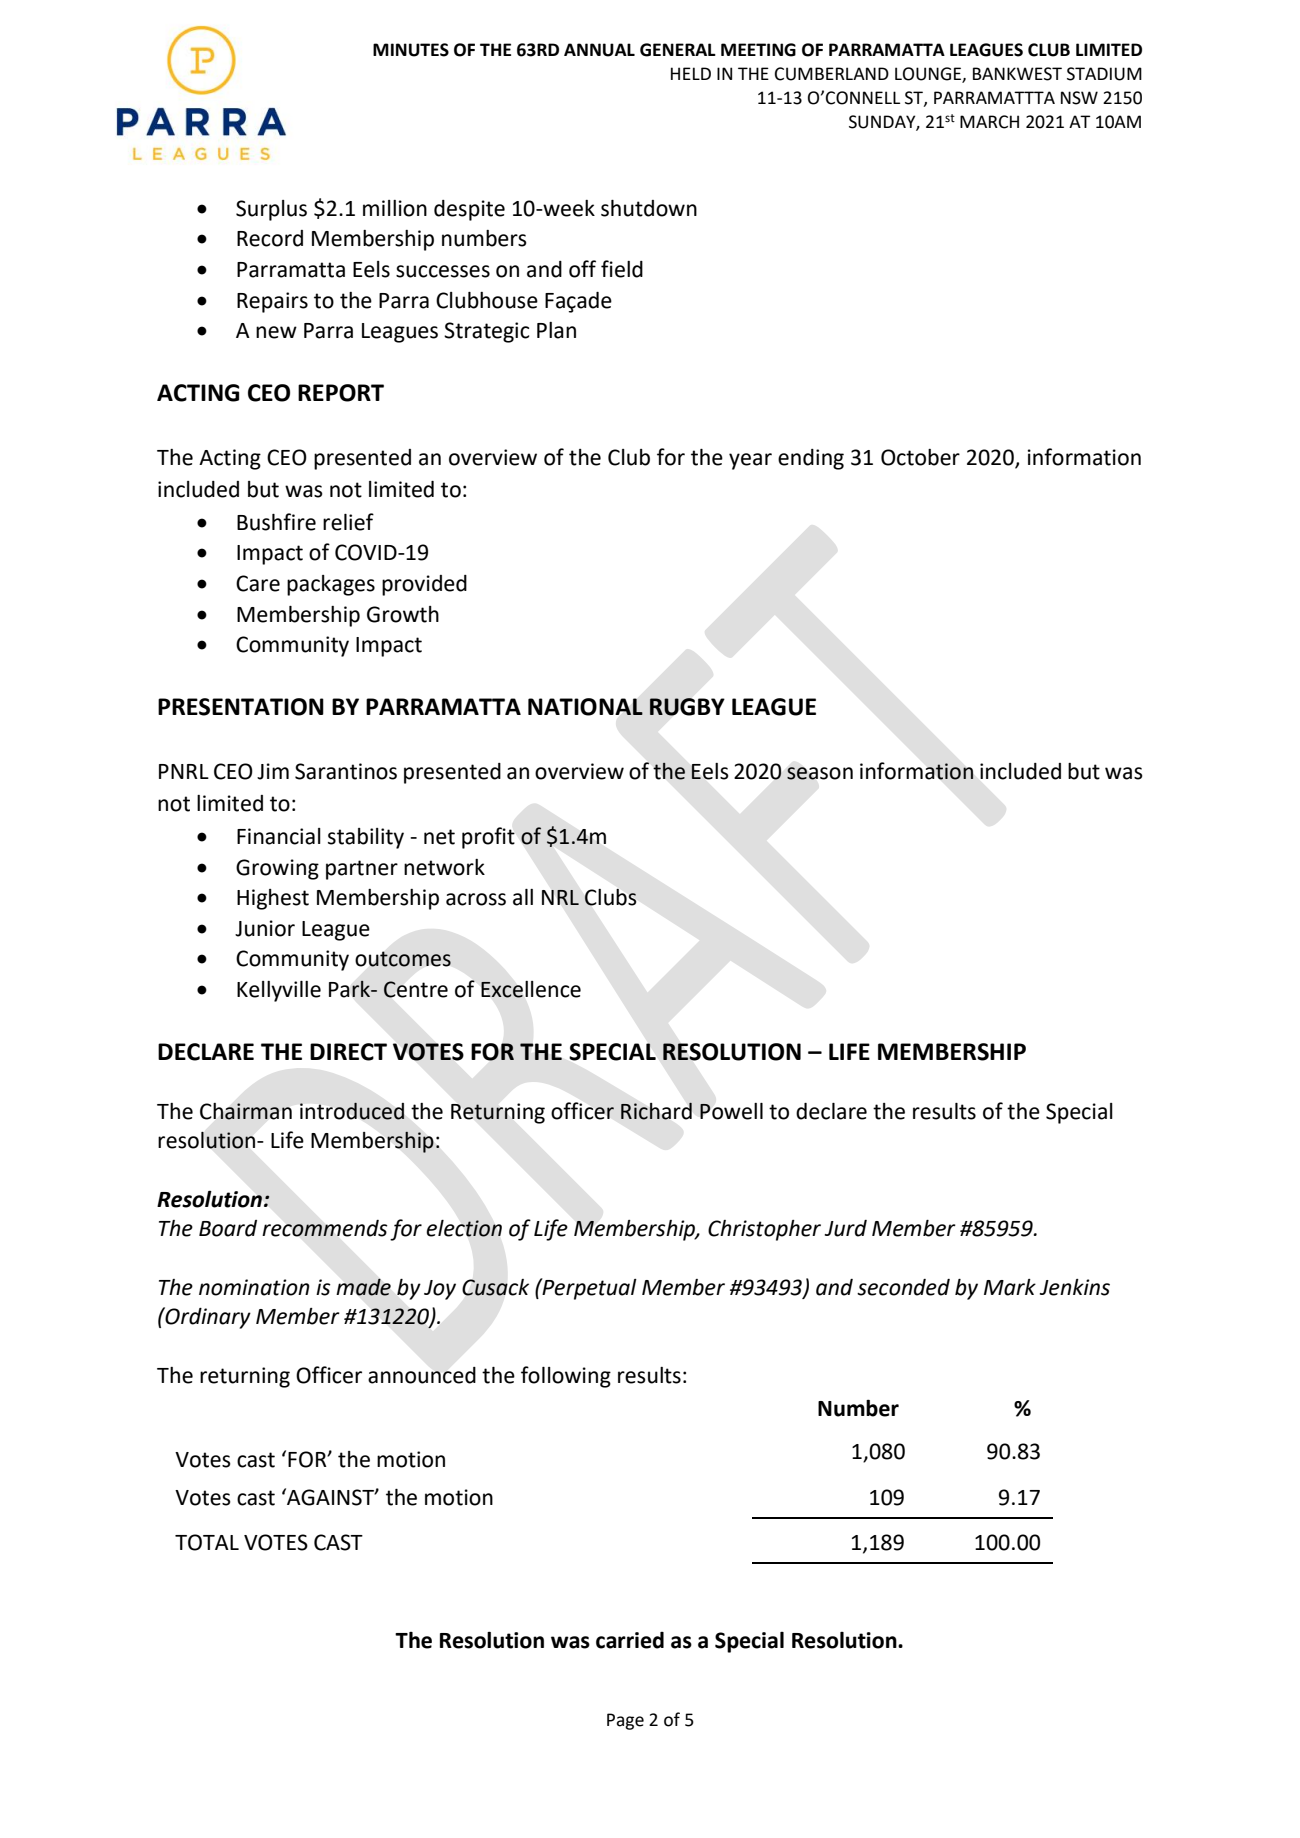 This screenshot has width=1300, height=1838. I want to click on HELD, so click(691, 73).
